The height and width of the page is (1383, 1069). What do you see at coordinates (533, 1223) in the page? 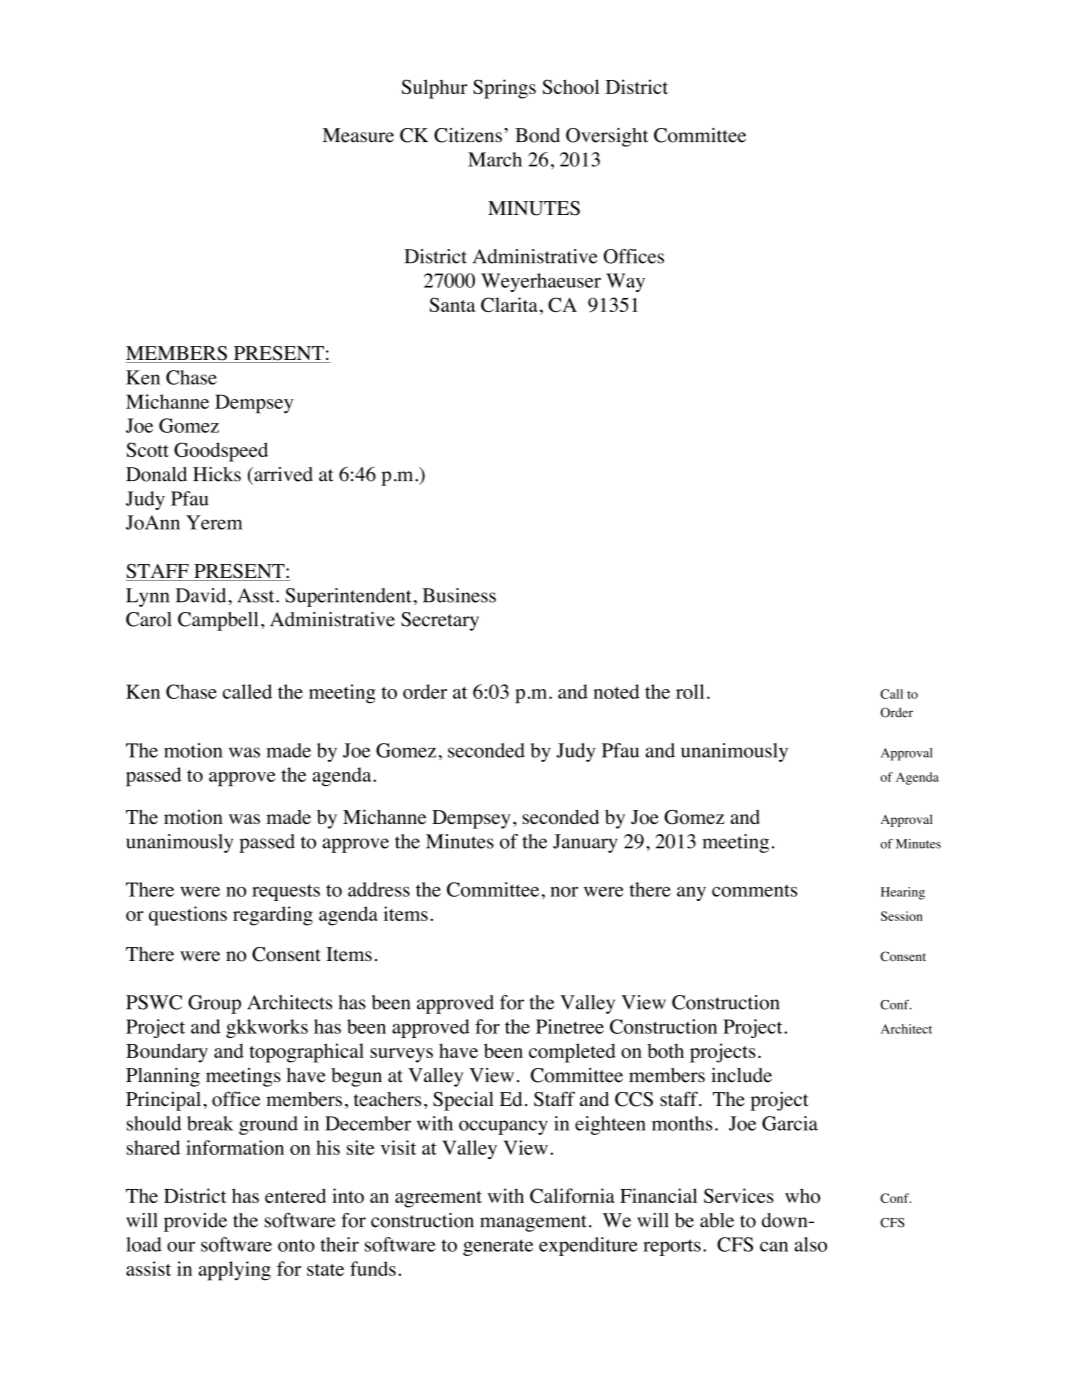
I see `management` at bounding box center [533, 1223].
